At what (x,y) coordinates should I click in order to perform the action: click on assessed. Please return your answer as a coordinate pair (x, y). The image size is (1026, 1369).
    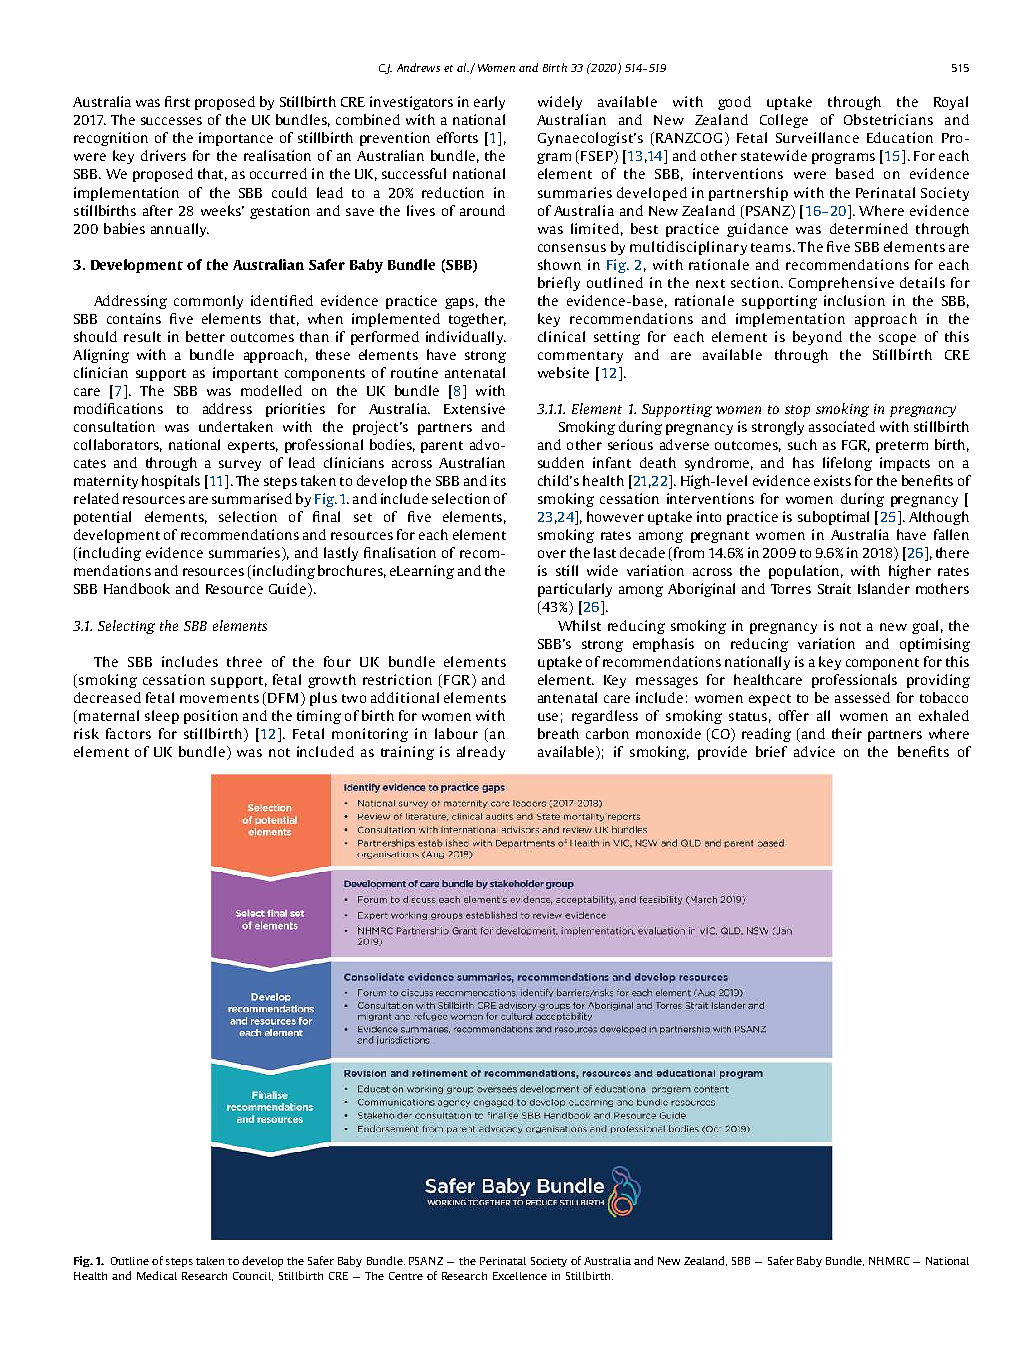
    Looking at the image, I should click on (862, 697).
